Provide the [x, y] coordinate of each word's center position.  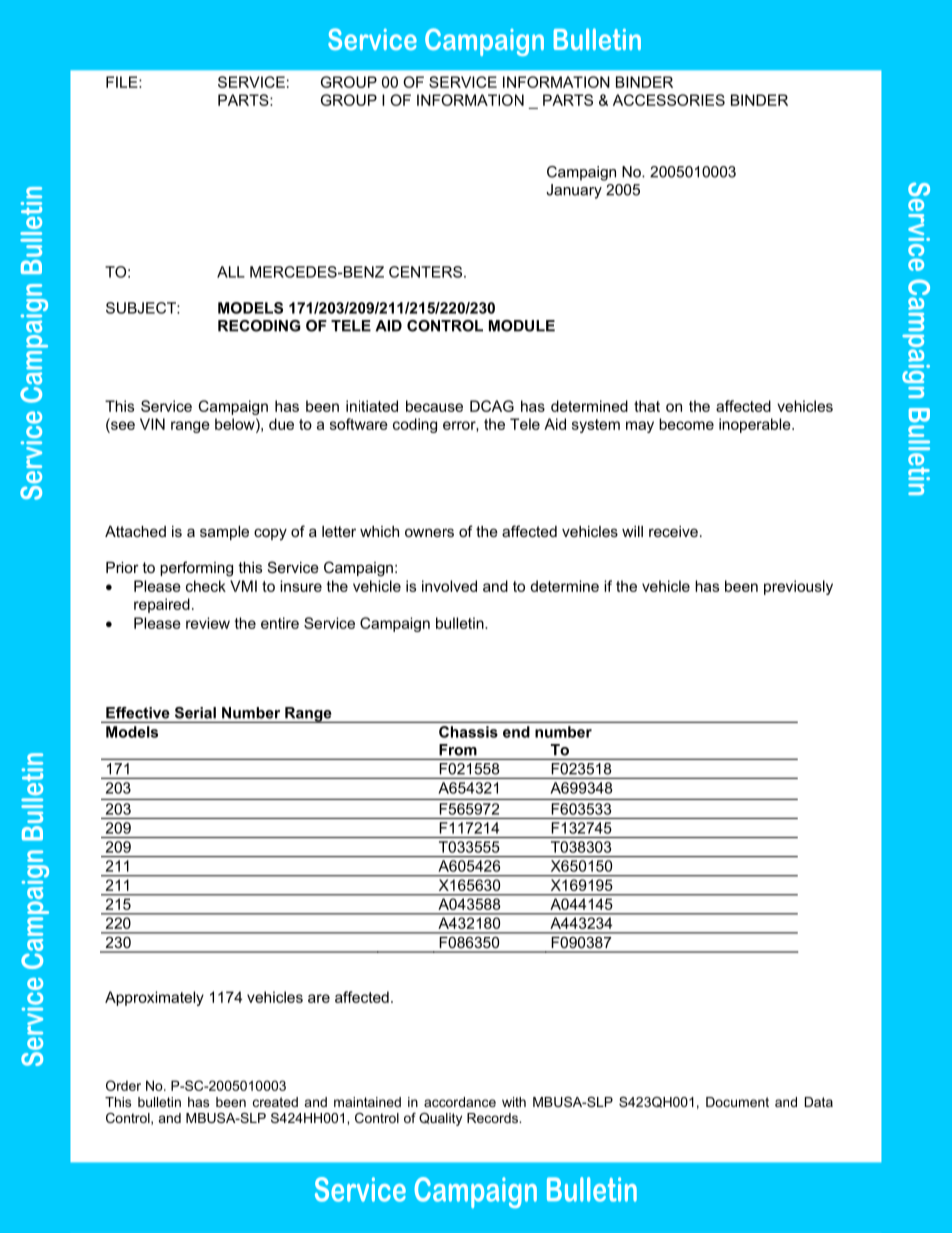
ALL [231, 272]
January [574, 191]
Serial [195, 713]
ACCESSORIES [669, 100]
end [516, 732]
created [275, 1102]
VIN [152, 424]
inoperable [756, 425]
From [458, 750]
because [434, 406]
